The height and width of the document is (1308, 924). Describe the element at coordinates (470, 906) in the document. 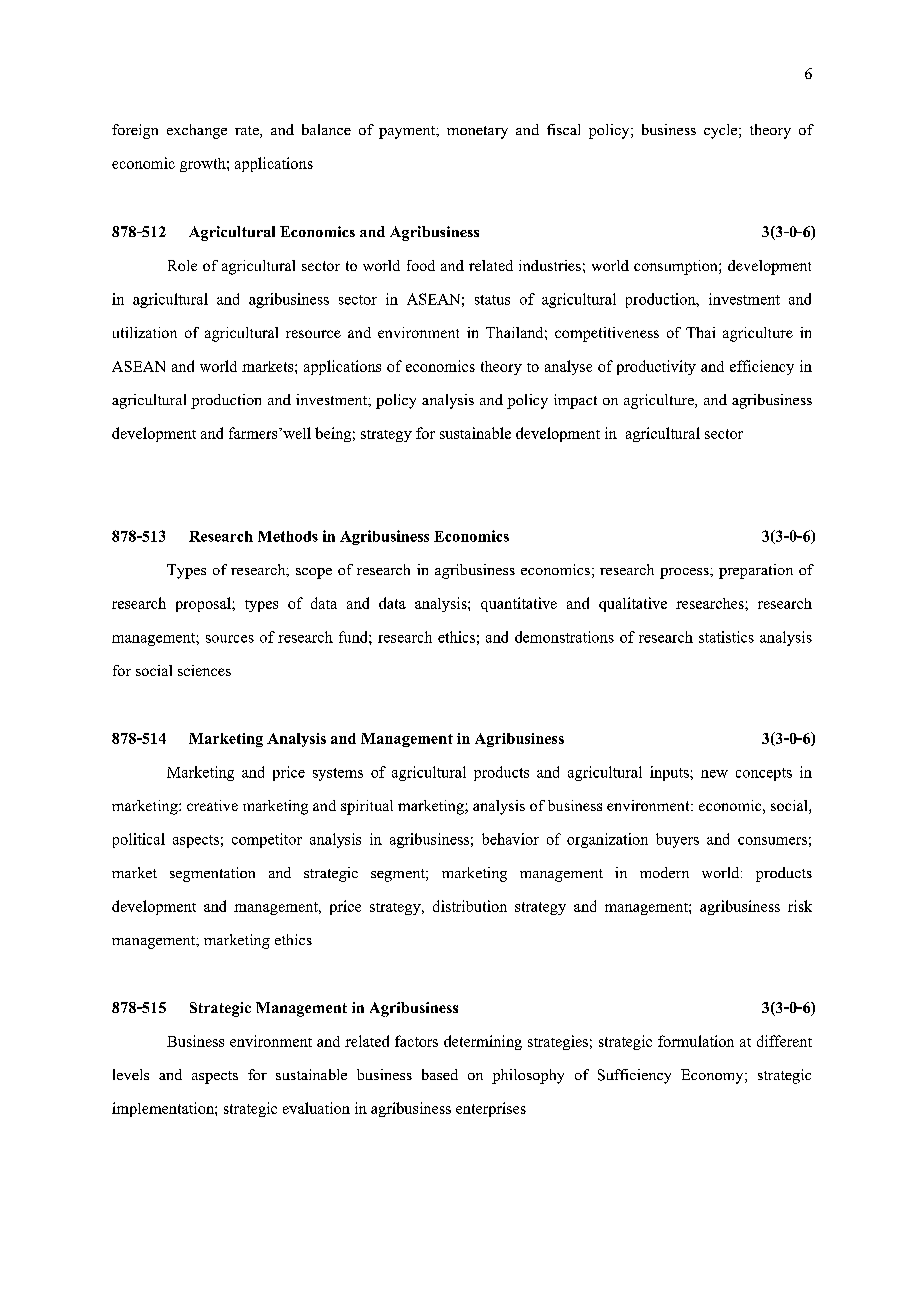

I see `distribution` at that location.
